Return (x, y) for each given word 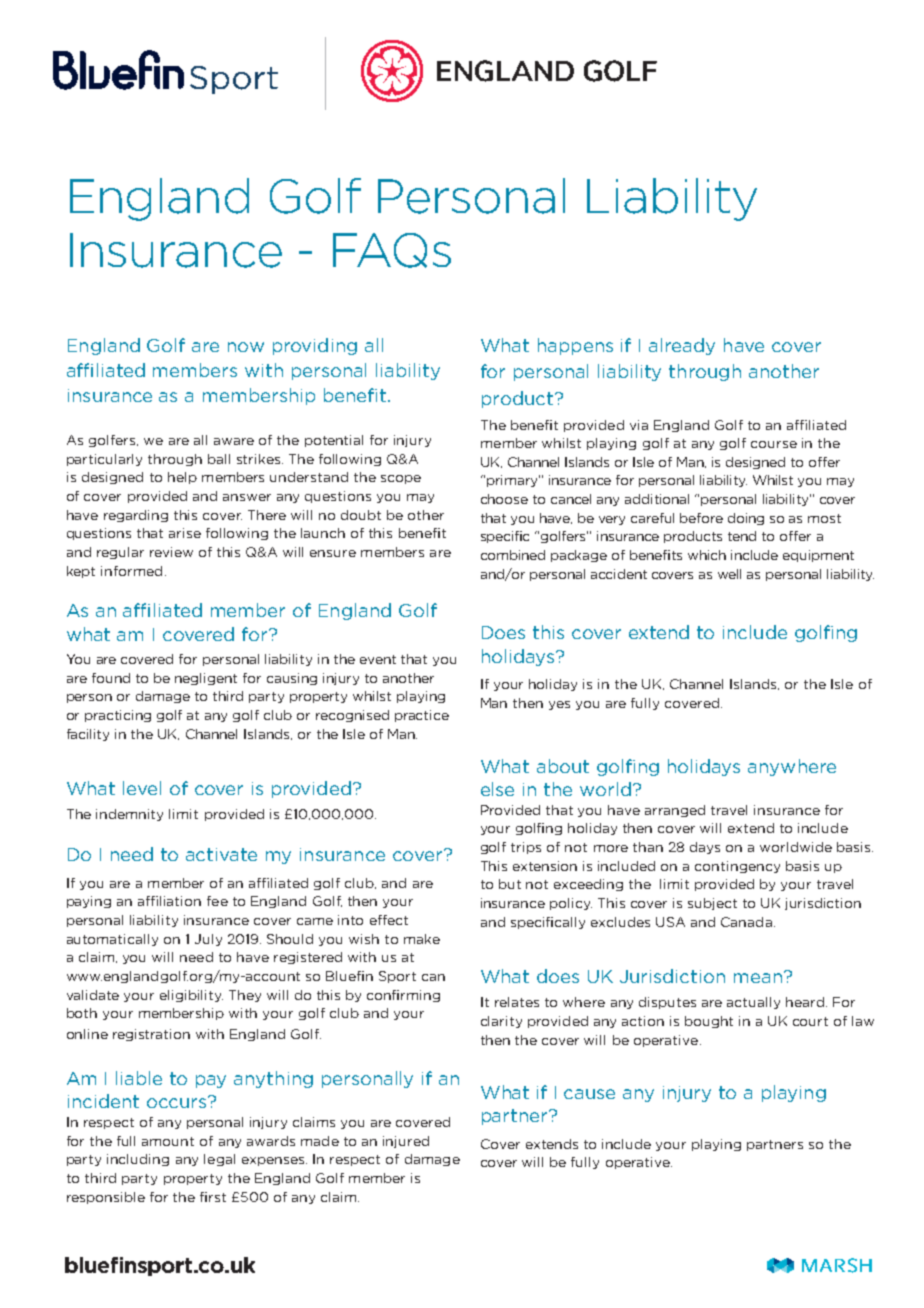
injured (406, 1142)
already (682, 346)
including (138, 1160)
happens (575, 346)
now (246, 347)
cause (589, 1094)
